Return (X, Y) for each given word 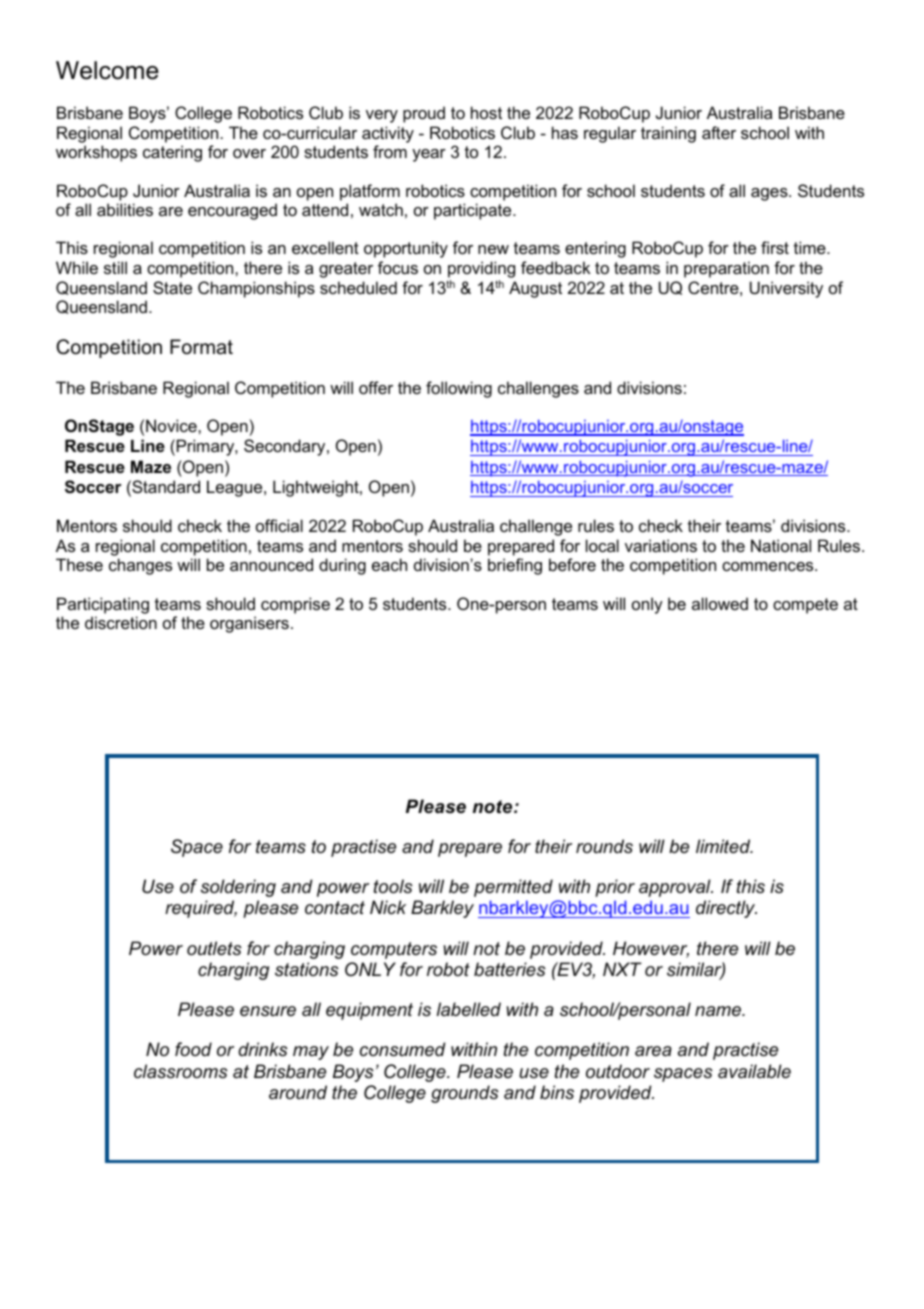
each (389, 564)
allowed (720, 603)
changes (140, 566)
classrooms (181, 1071)
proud (424, 114)
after (719, 132)
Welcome (107, 70)
